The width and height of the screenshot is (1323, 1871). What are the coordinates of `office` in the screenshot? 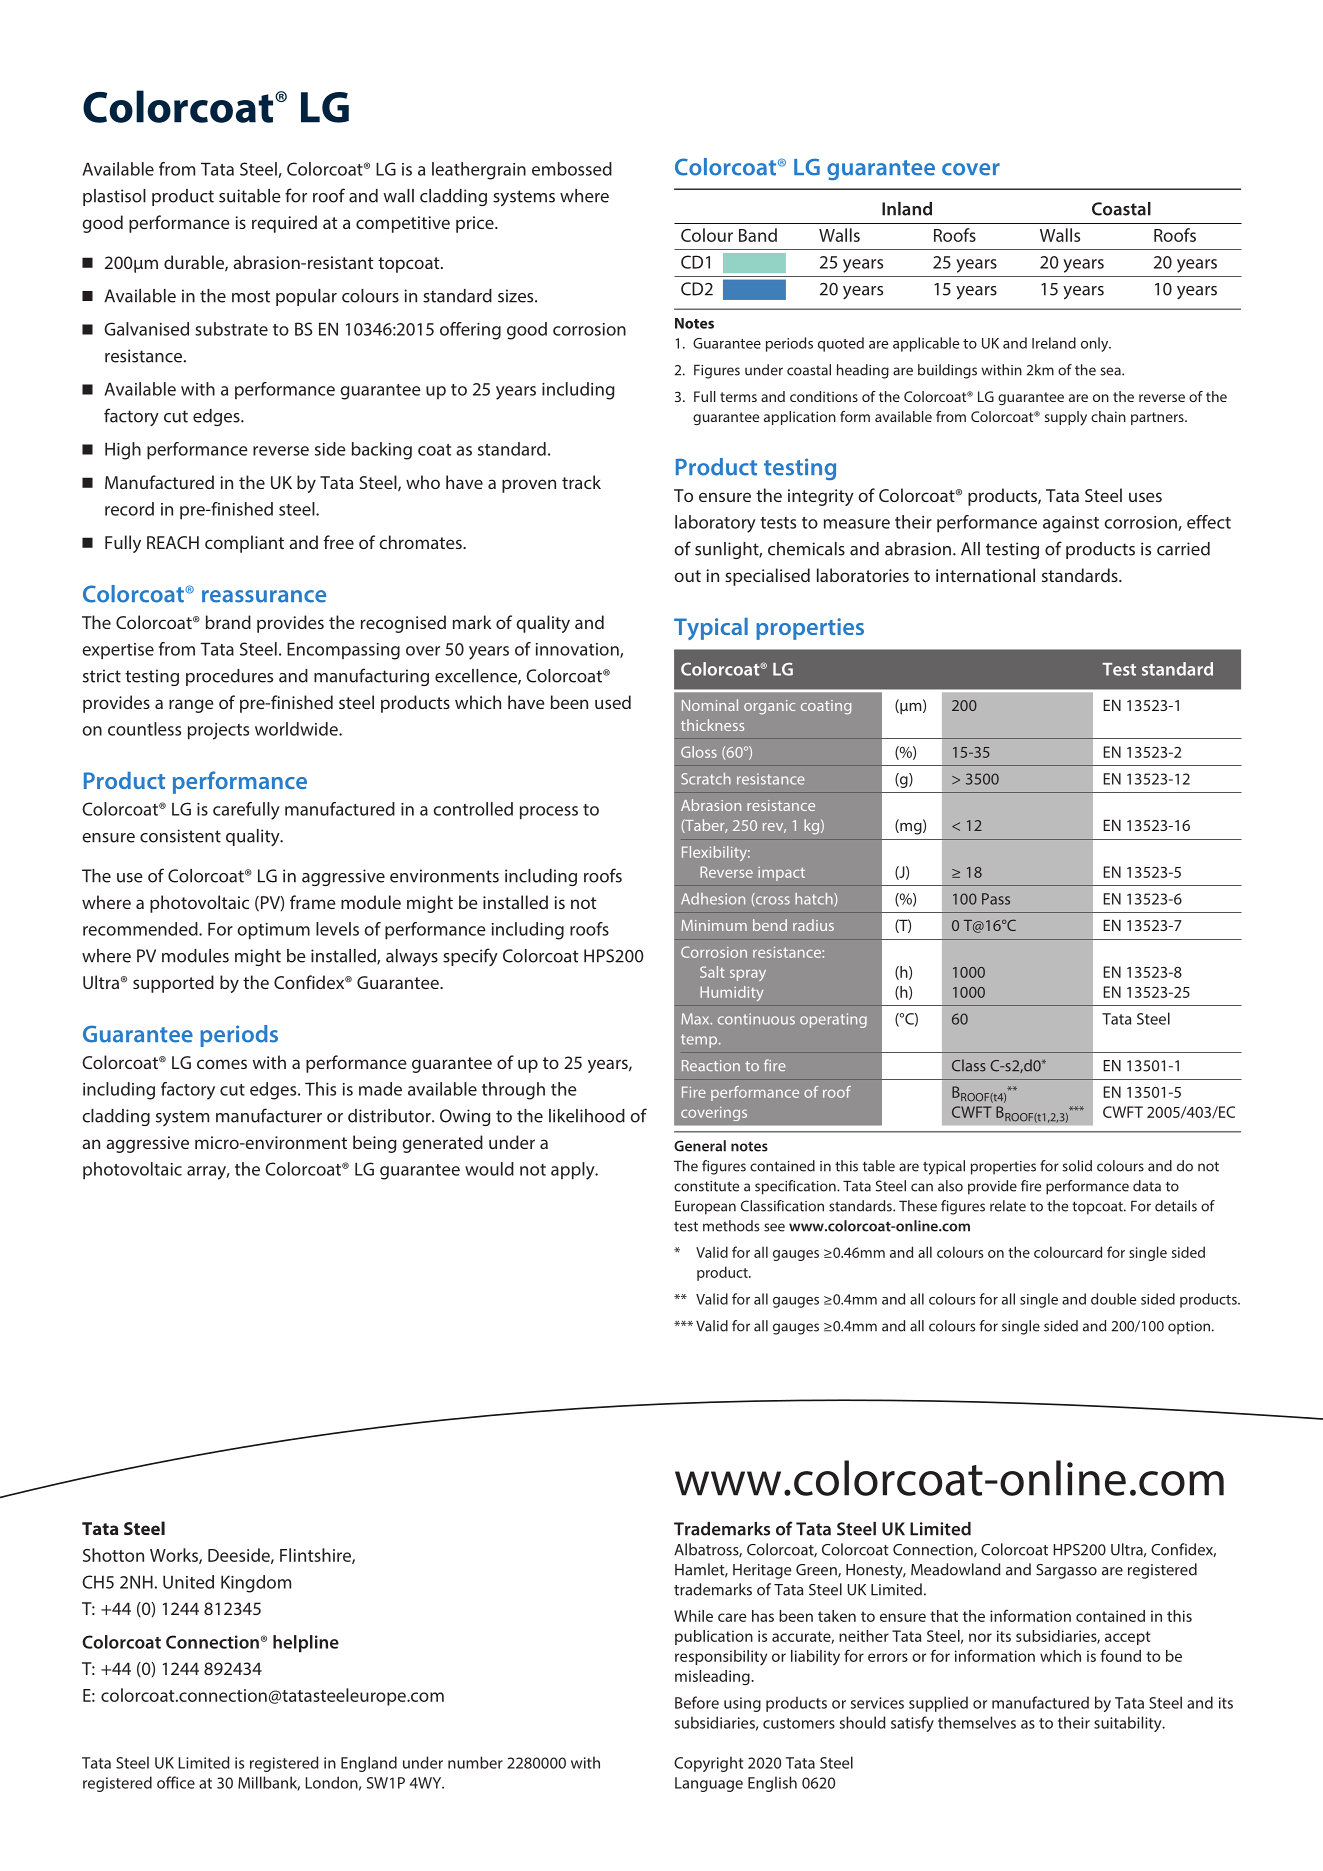 It's located at (176, 1782).
